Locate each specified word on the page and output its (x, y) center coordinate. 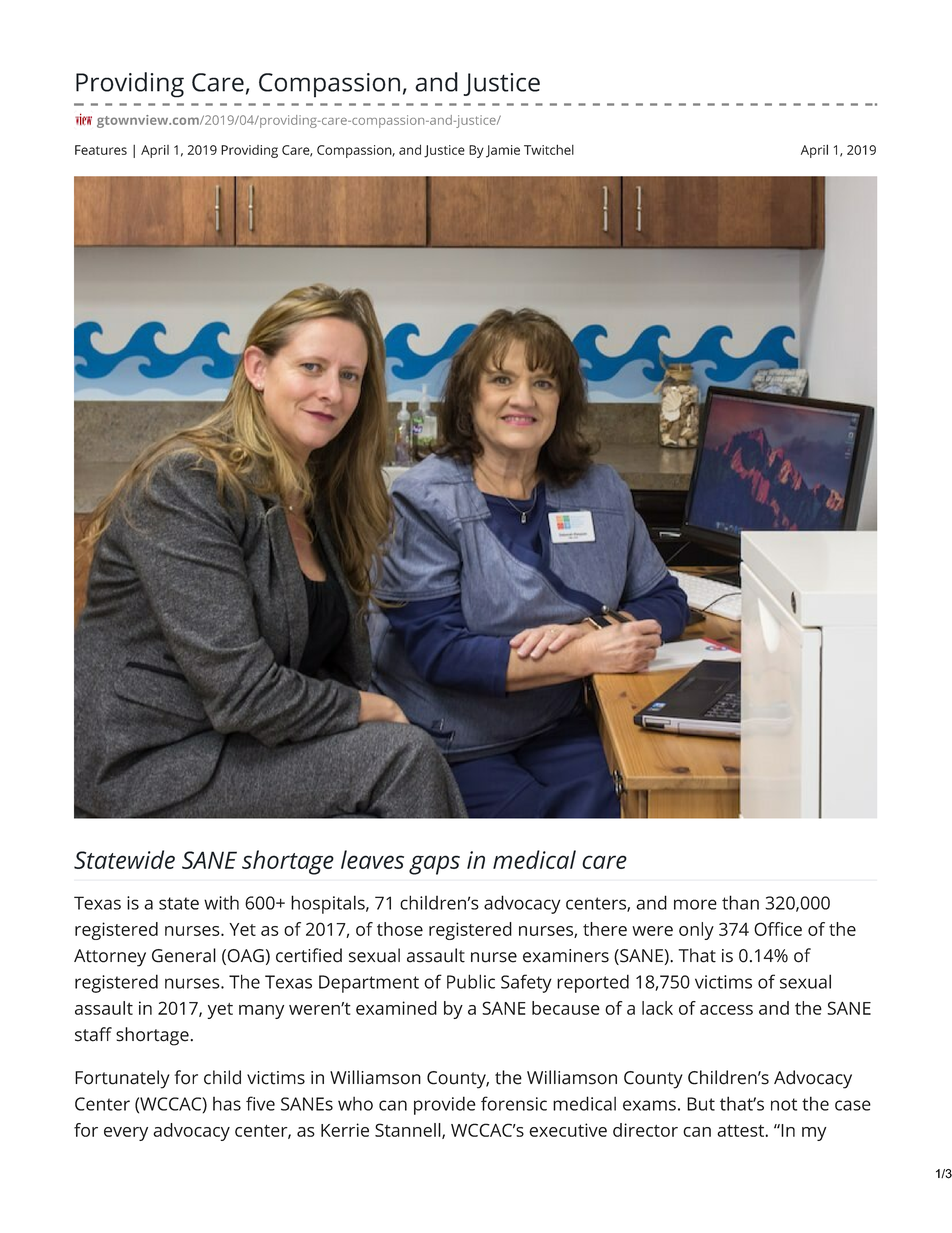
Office (778, 929)
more (695, 904)
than (740, 902)
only (696, 931)
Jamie (503, 151)
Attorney (110, 958)
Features (101, 150)
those (400, 929)
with (221, 902)
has (227, 1104)
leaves (372, 859)
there (605, 929)
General (184, 955)
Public (471, 981)
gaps (434, 865)
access (726, 1010)
